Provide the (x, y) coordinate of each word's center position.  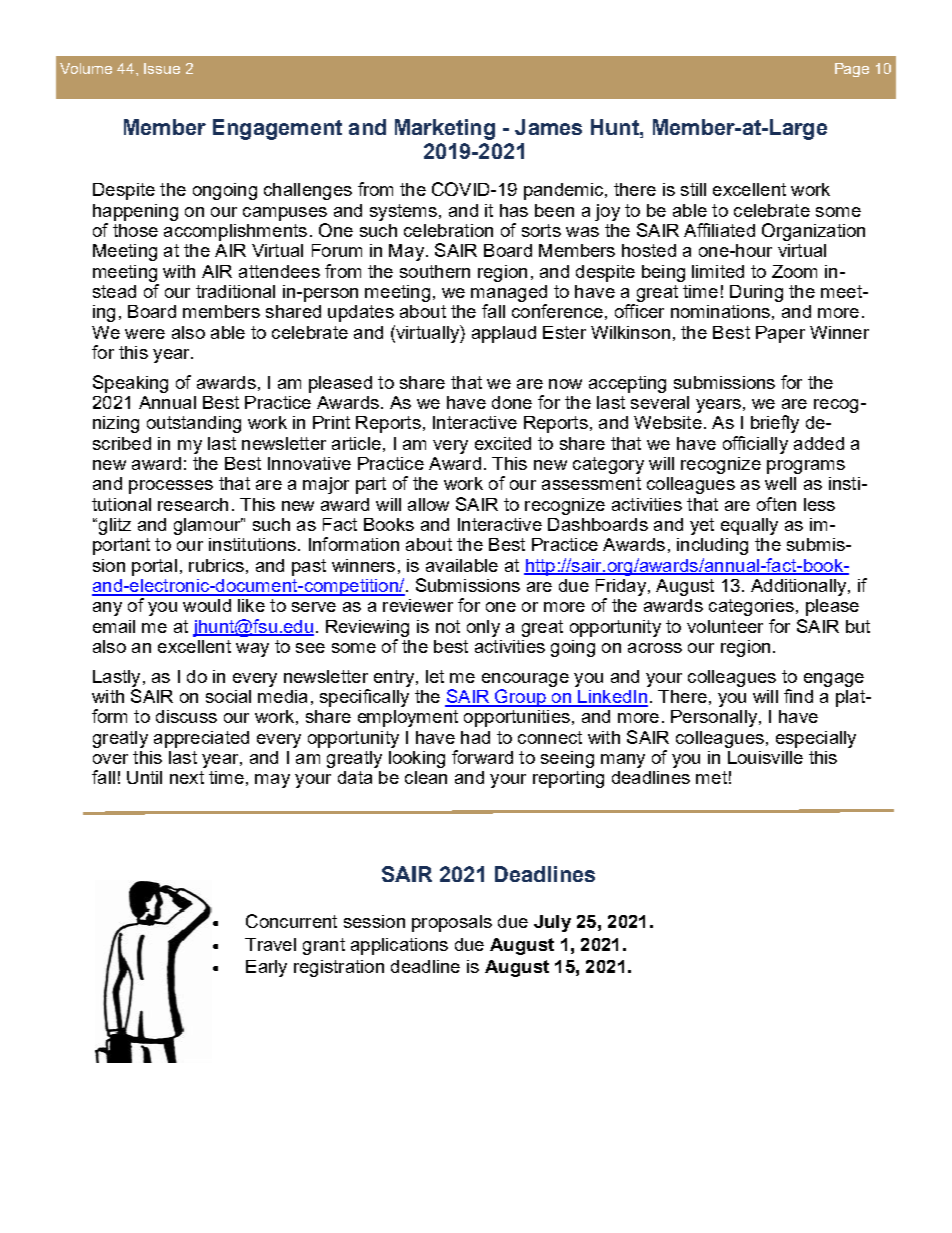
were (145, 334)
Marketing (445, 129)
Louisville (765, 757)
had (475, 737)
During (756, 293)
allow (428, 504)
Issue (162, 68)
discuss (186, 716)
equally (749, 526)
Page (852, 70)
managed (509, 293)
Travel (270, 944)
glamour (208, 526)
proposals (452, 923)
